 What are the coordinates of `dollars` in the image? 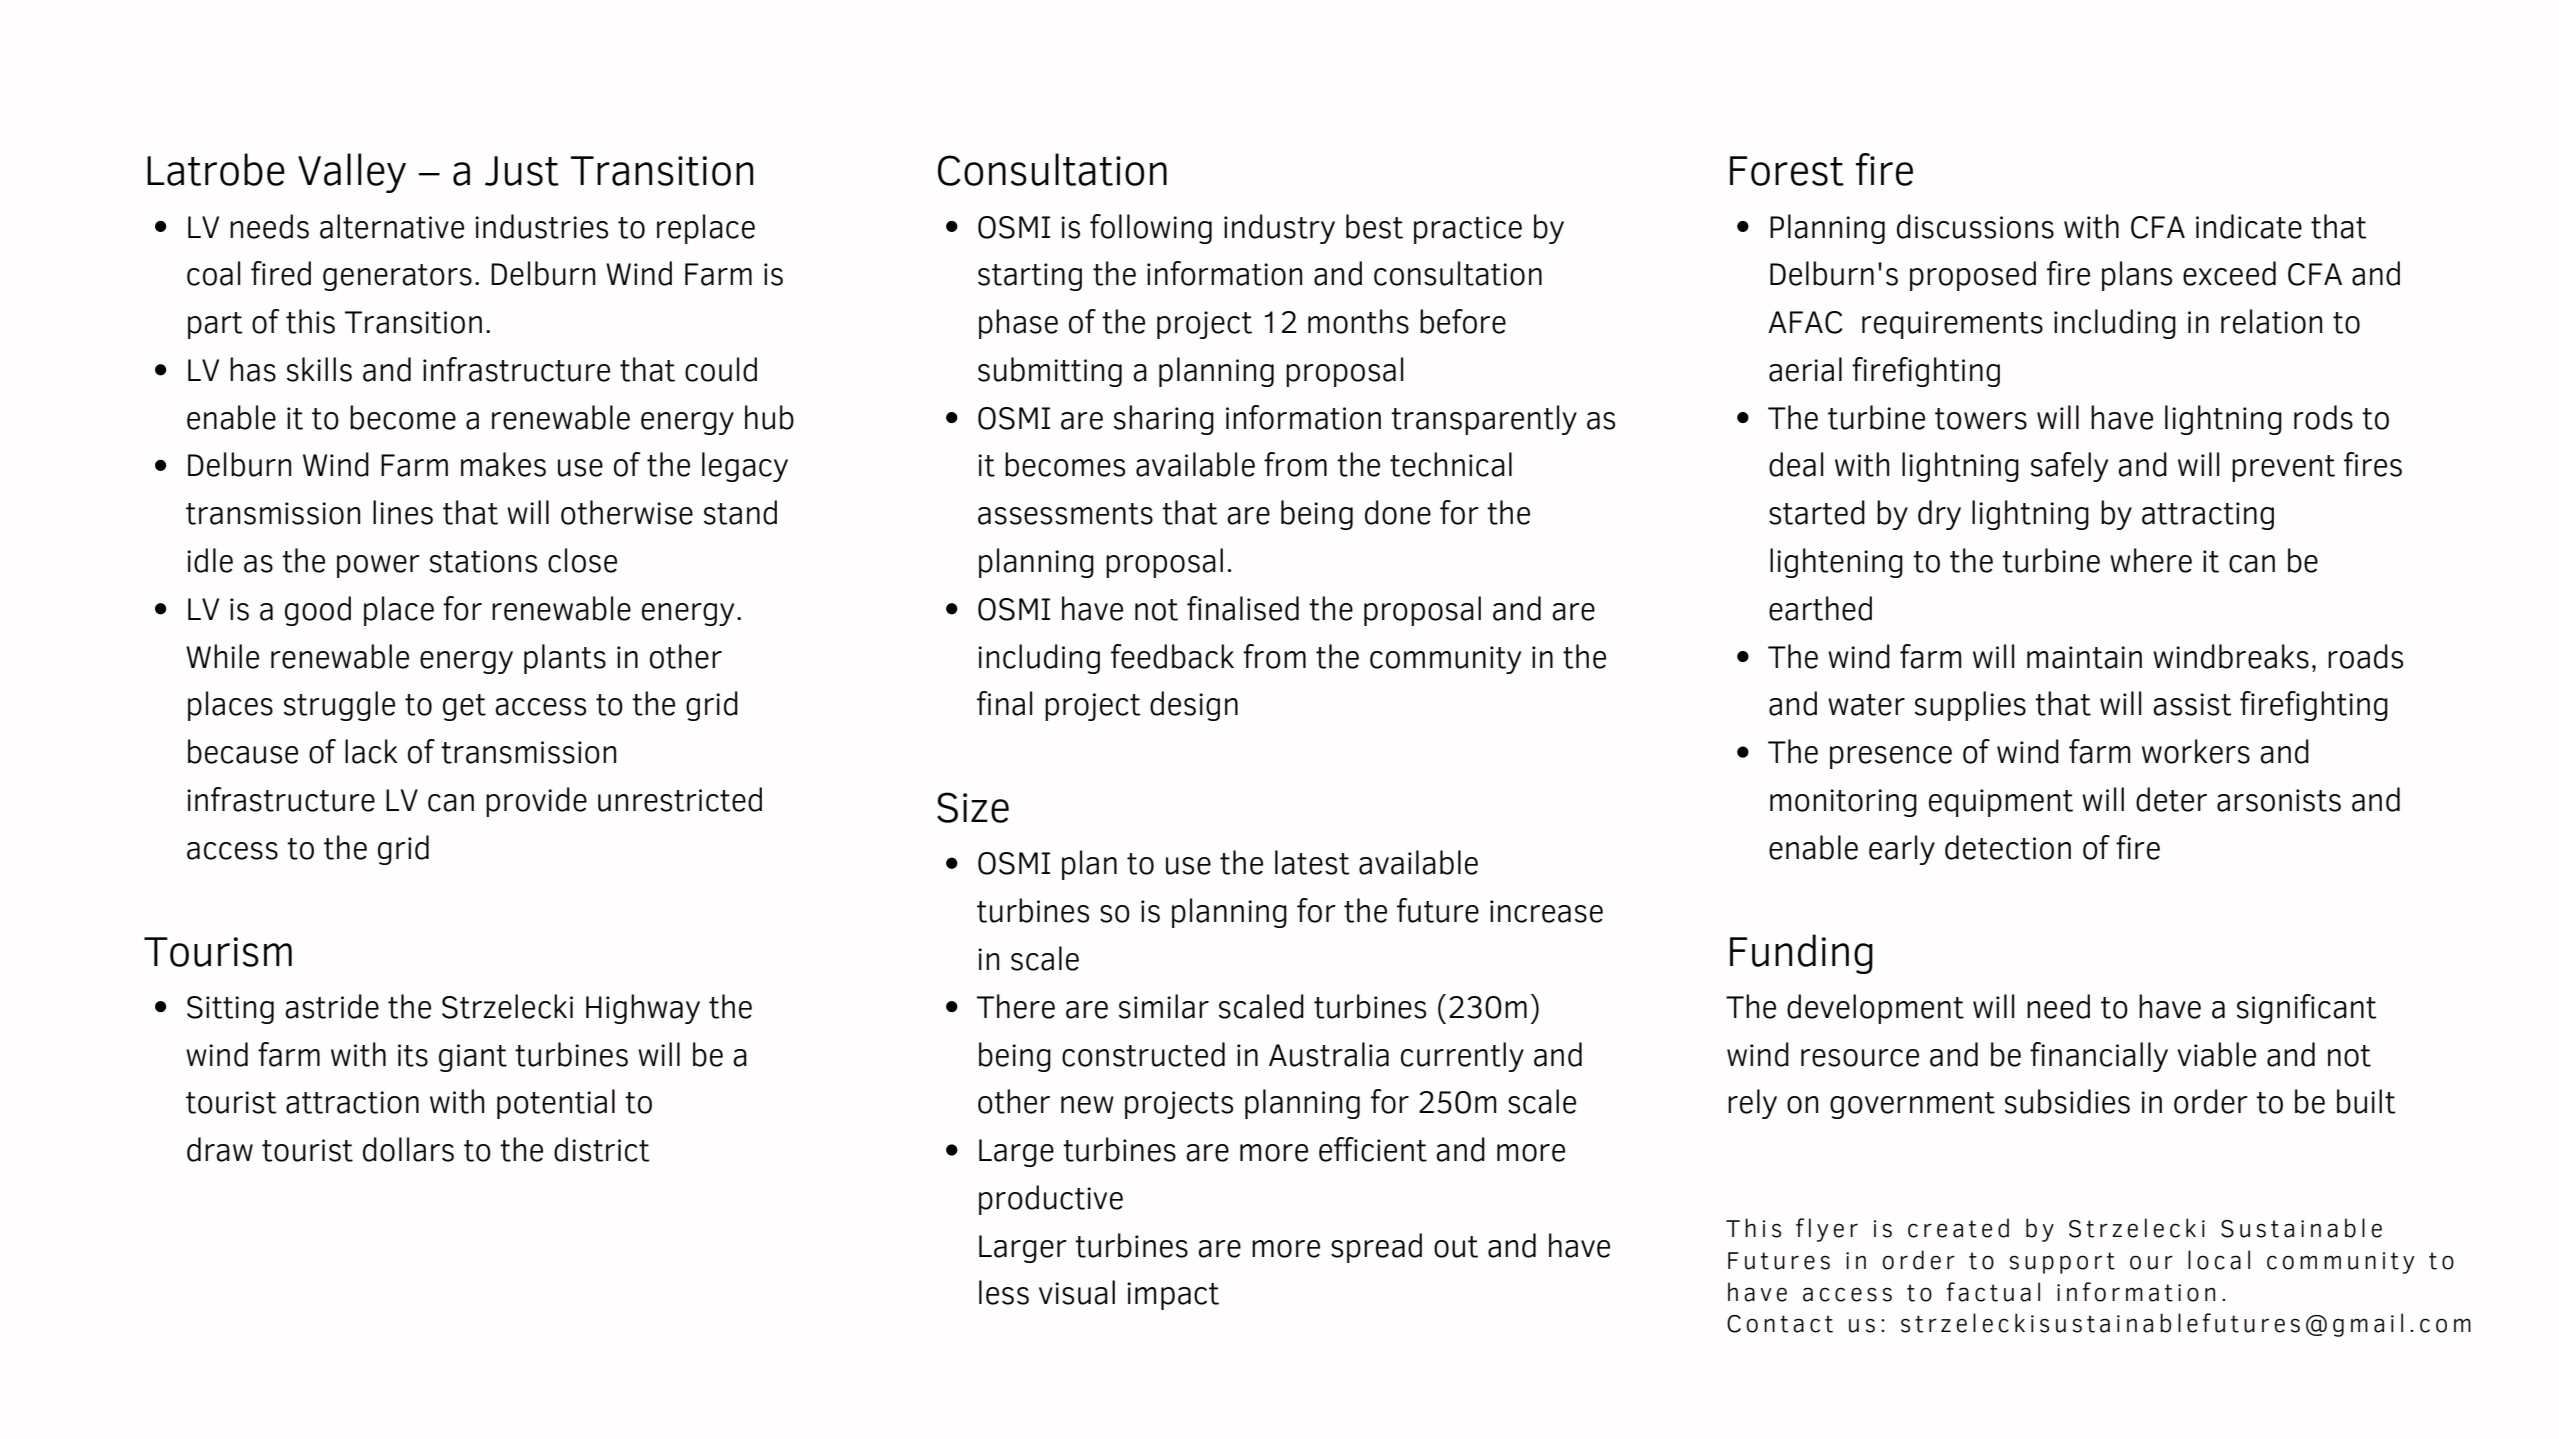 It's located at (408, 1149).
